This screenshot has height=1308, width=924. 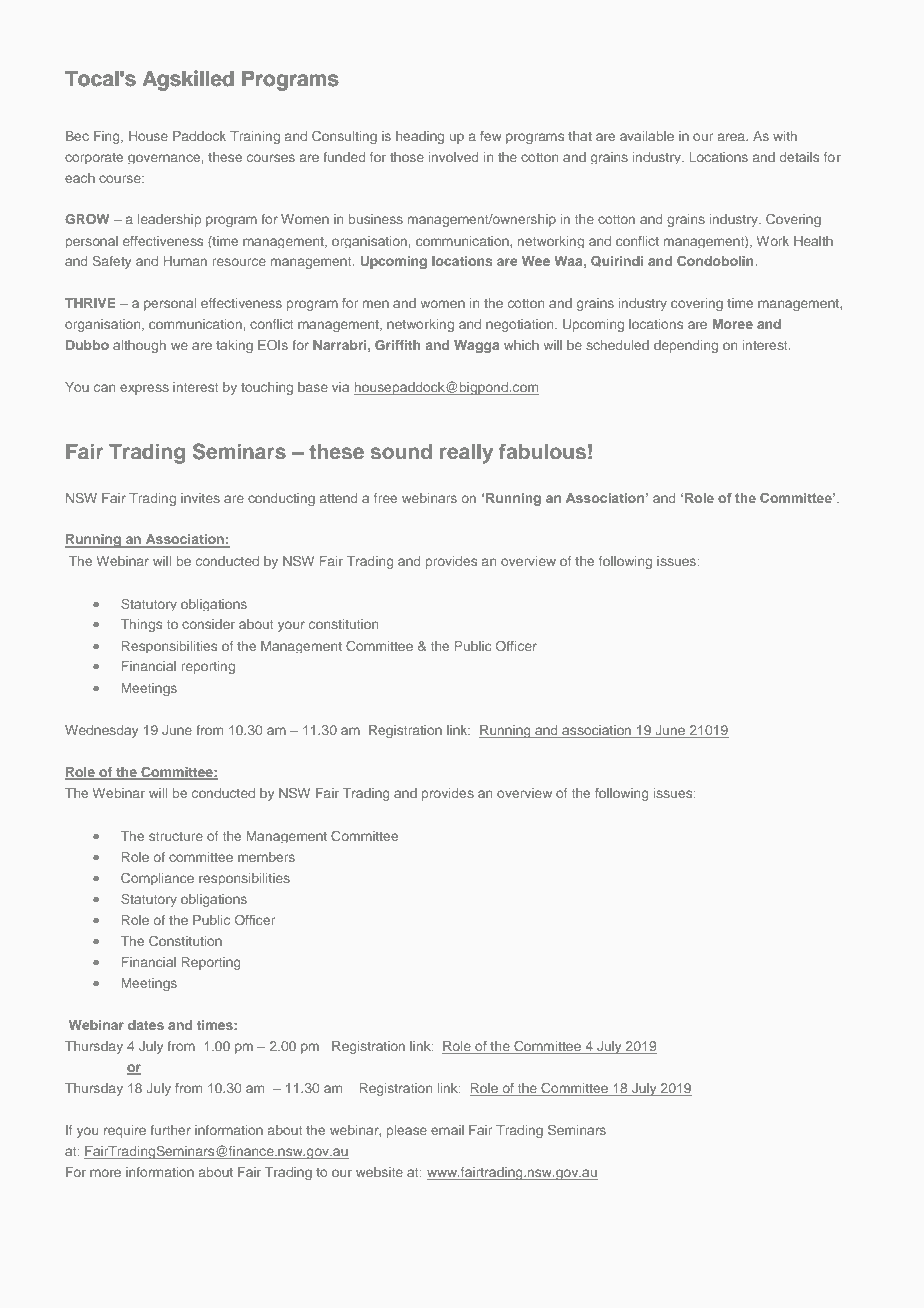 What do you see at coordinates (266, 857) in the screenshot?
I see `members` at bounding box center [266, 857].
